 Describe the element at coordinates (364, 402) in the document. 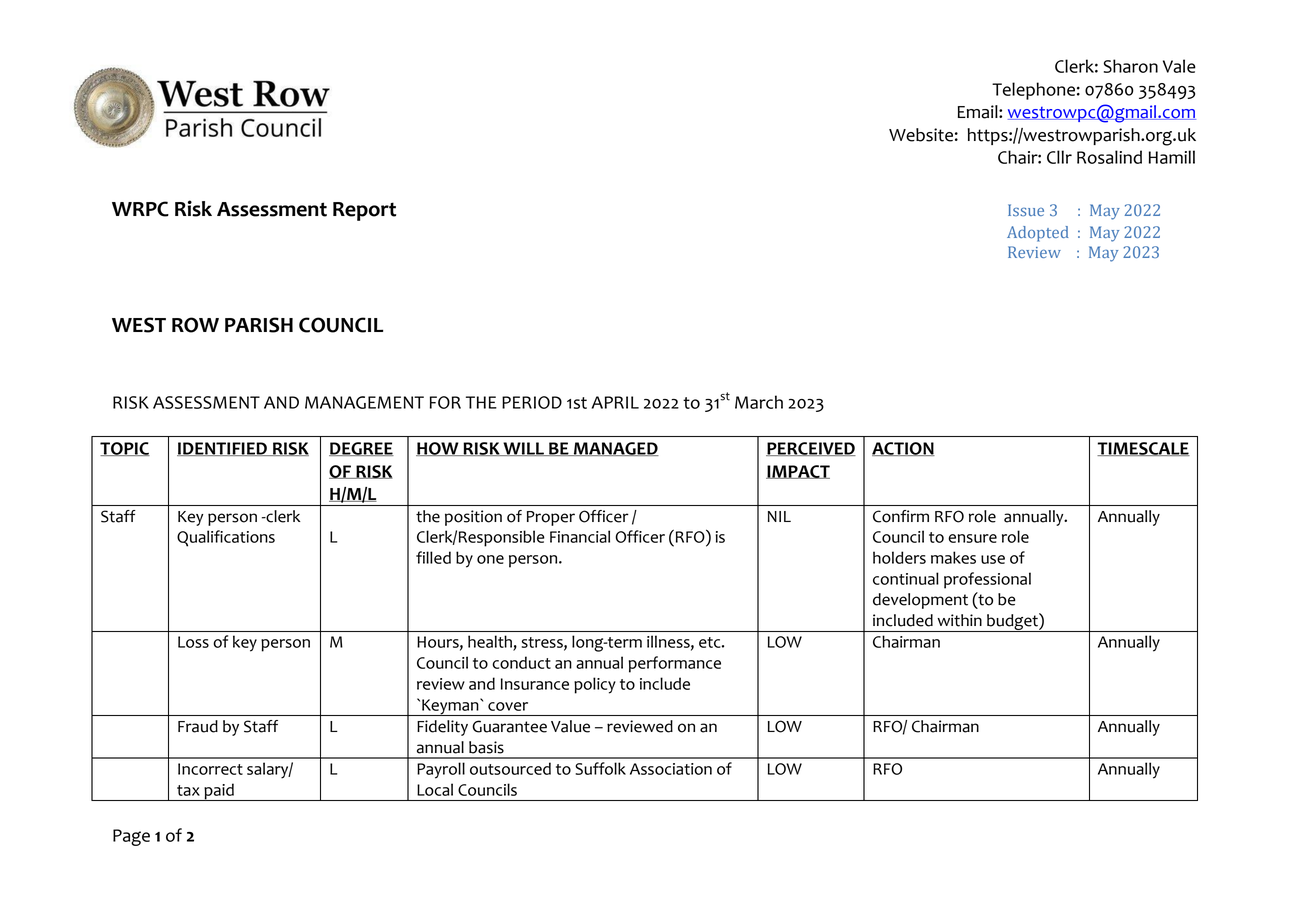

I see `MANAGEMENT` at that location.
